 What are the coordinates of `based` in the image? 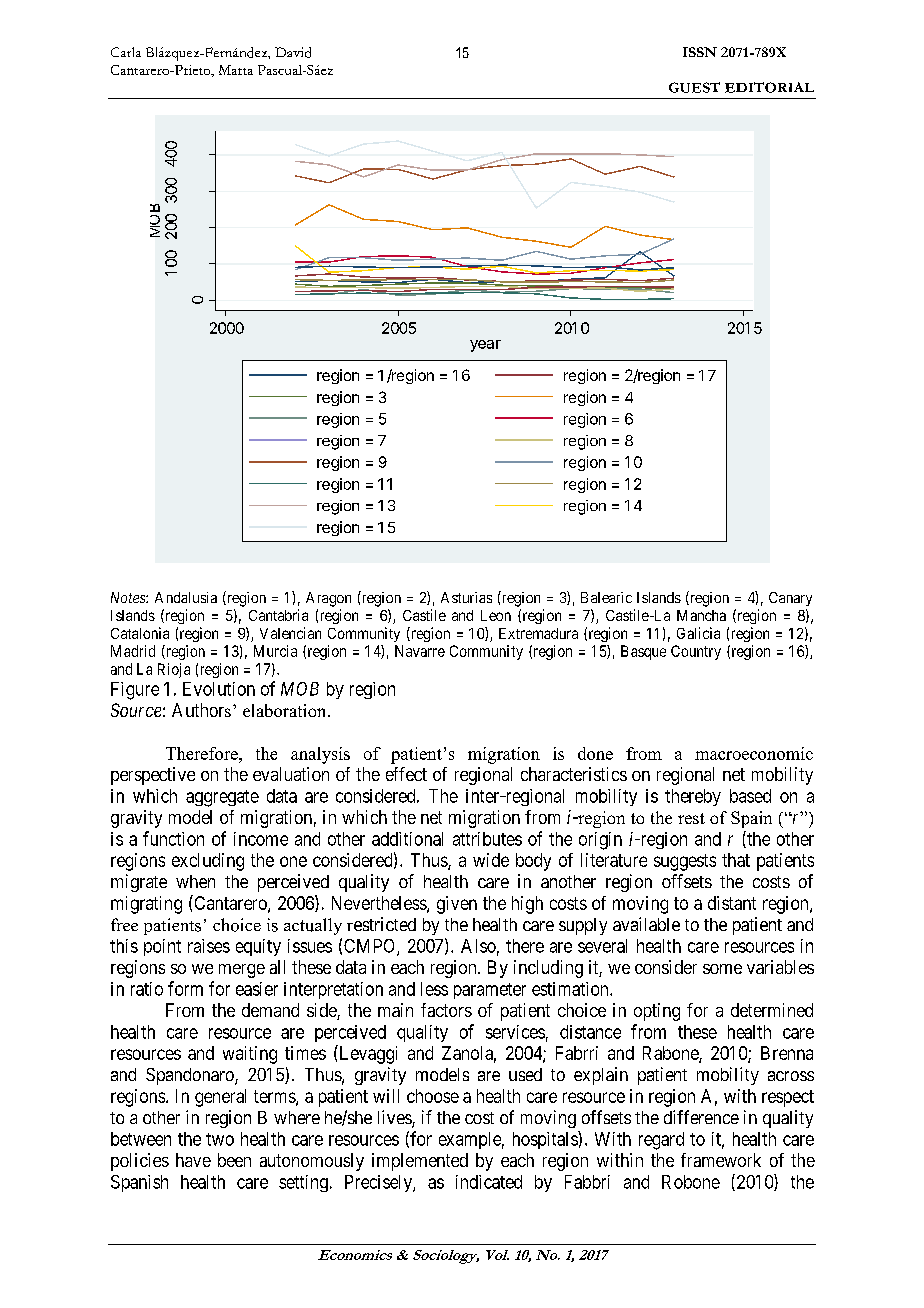 It's located at (750, 796).
